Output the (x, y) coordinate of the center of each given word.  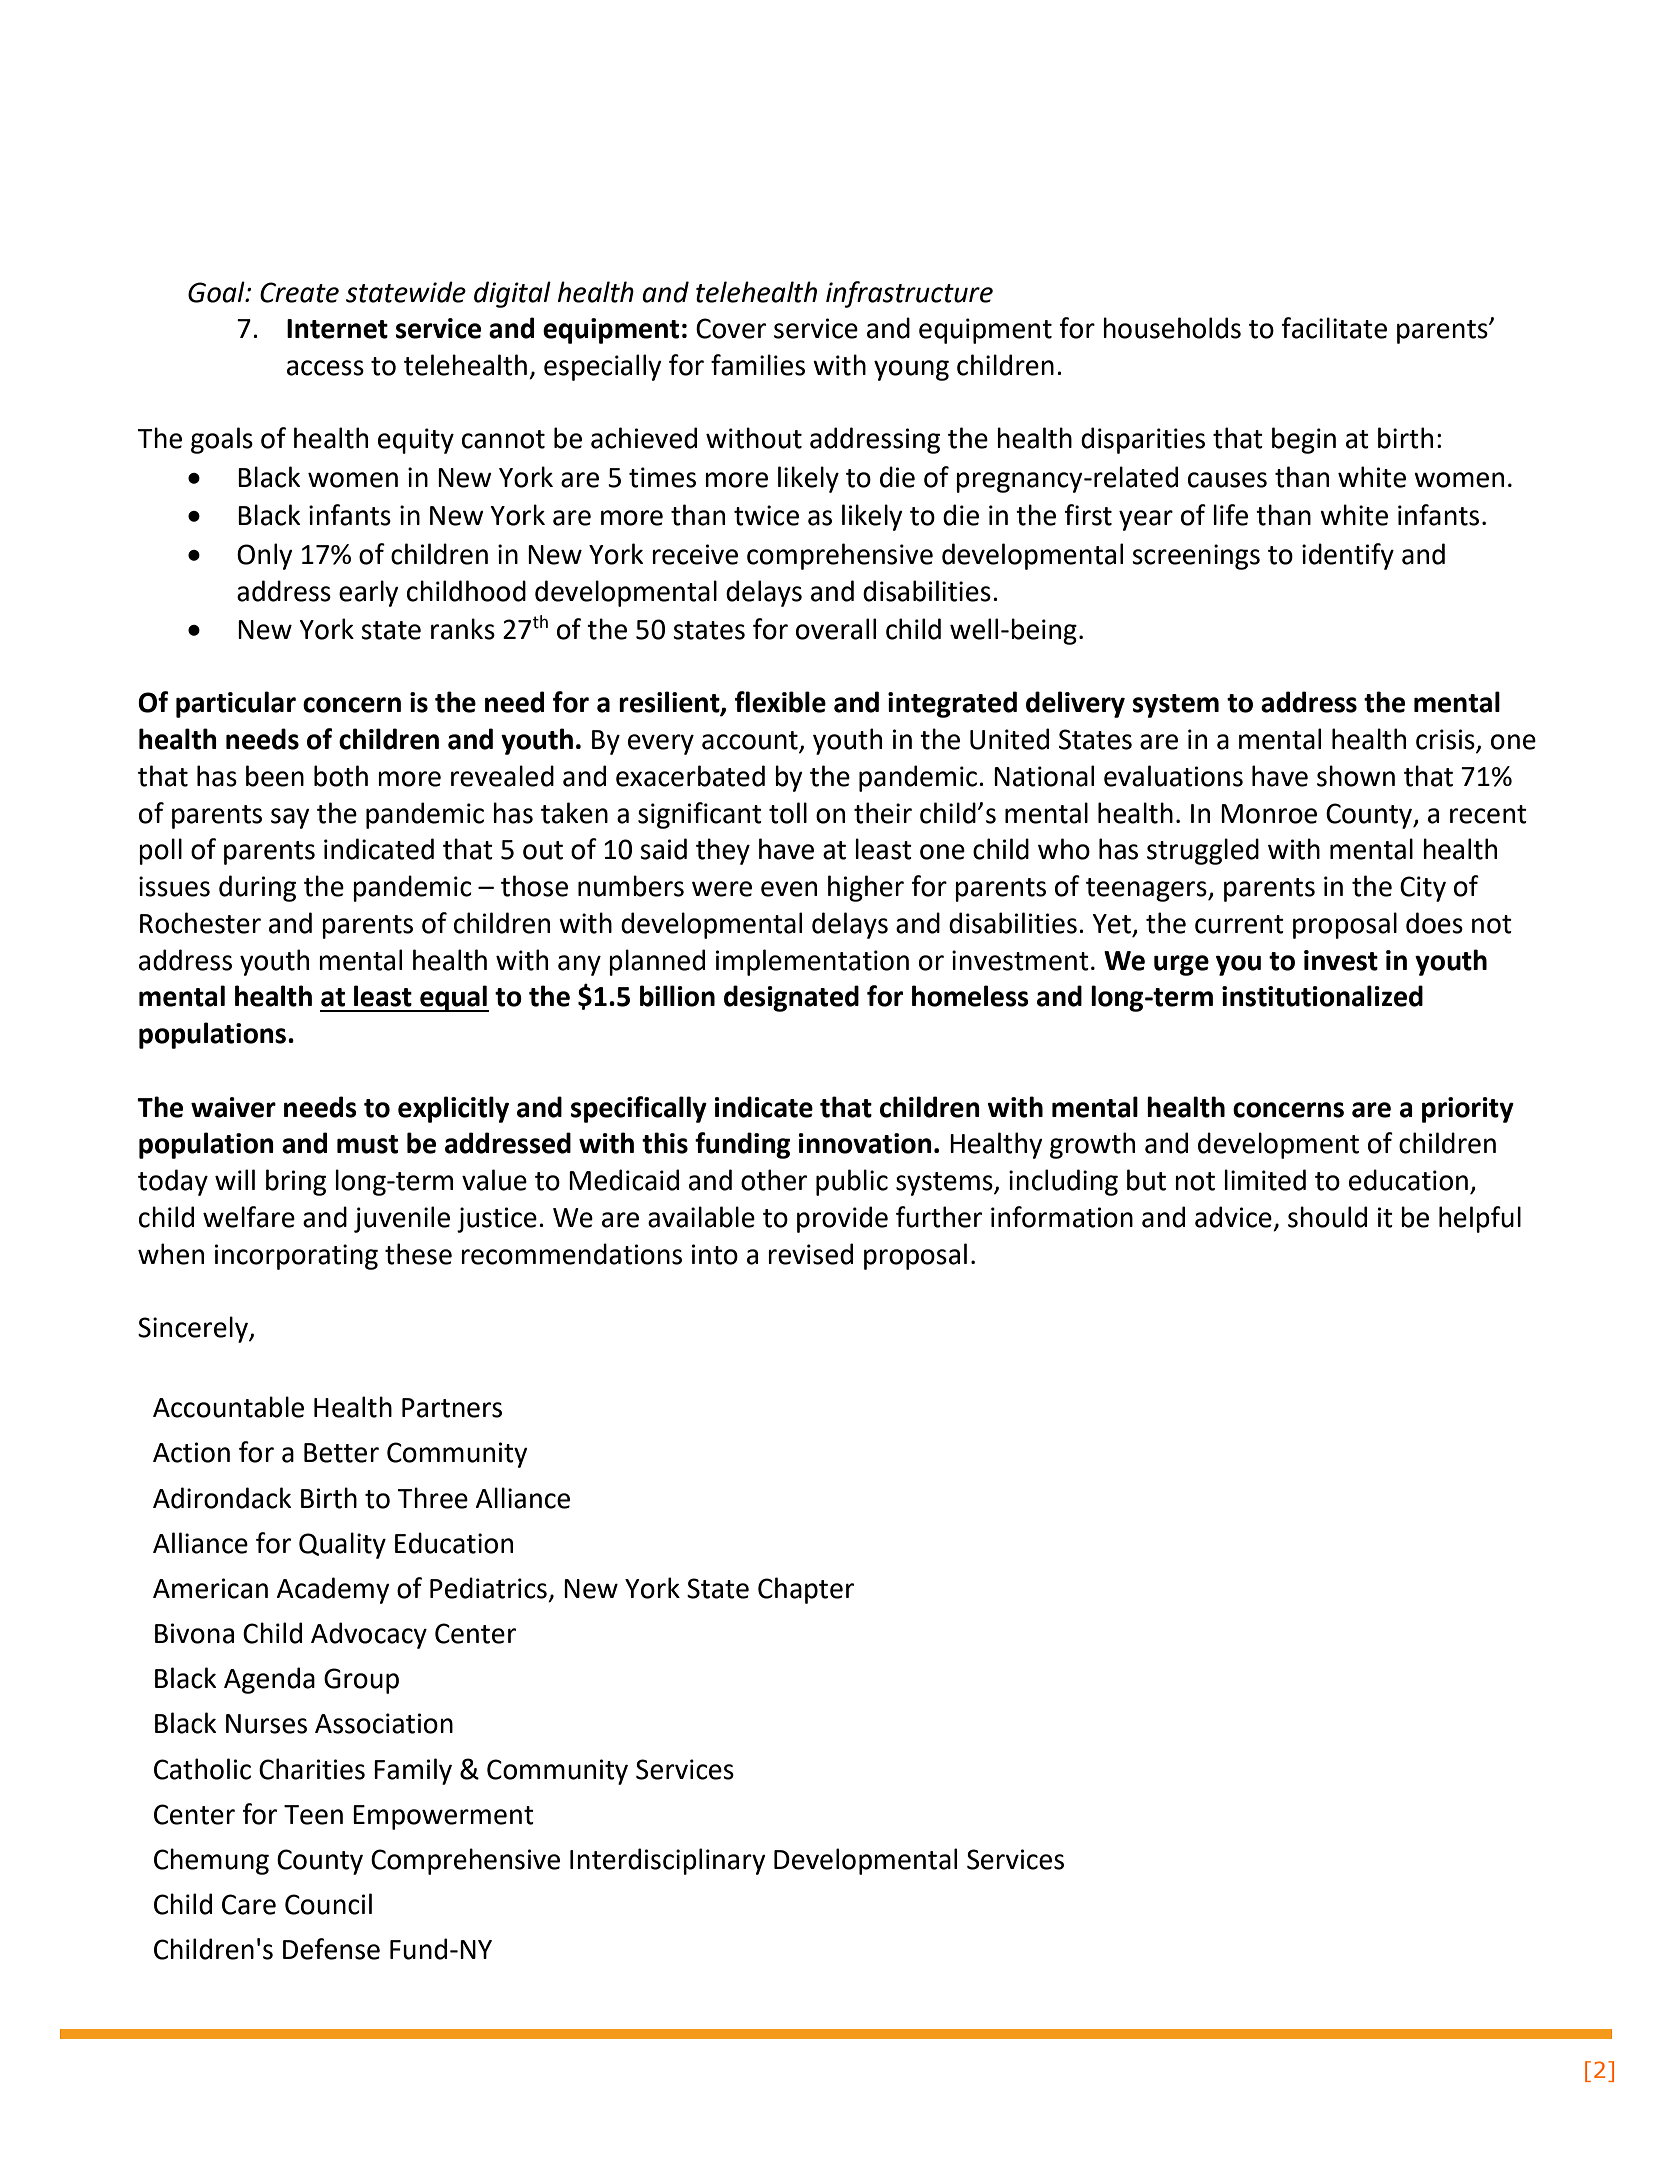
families (758, 365)
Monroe (1269, 814)
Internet (337, 329)
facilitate (1334, 328)
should (1327, 1217)
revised (810, 1254)
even (789, 889)
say (290, 818)
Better (341, 1453)
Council (328, 1904)
